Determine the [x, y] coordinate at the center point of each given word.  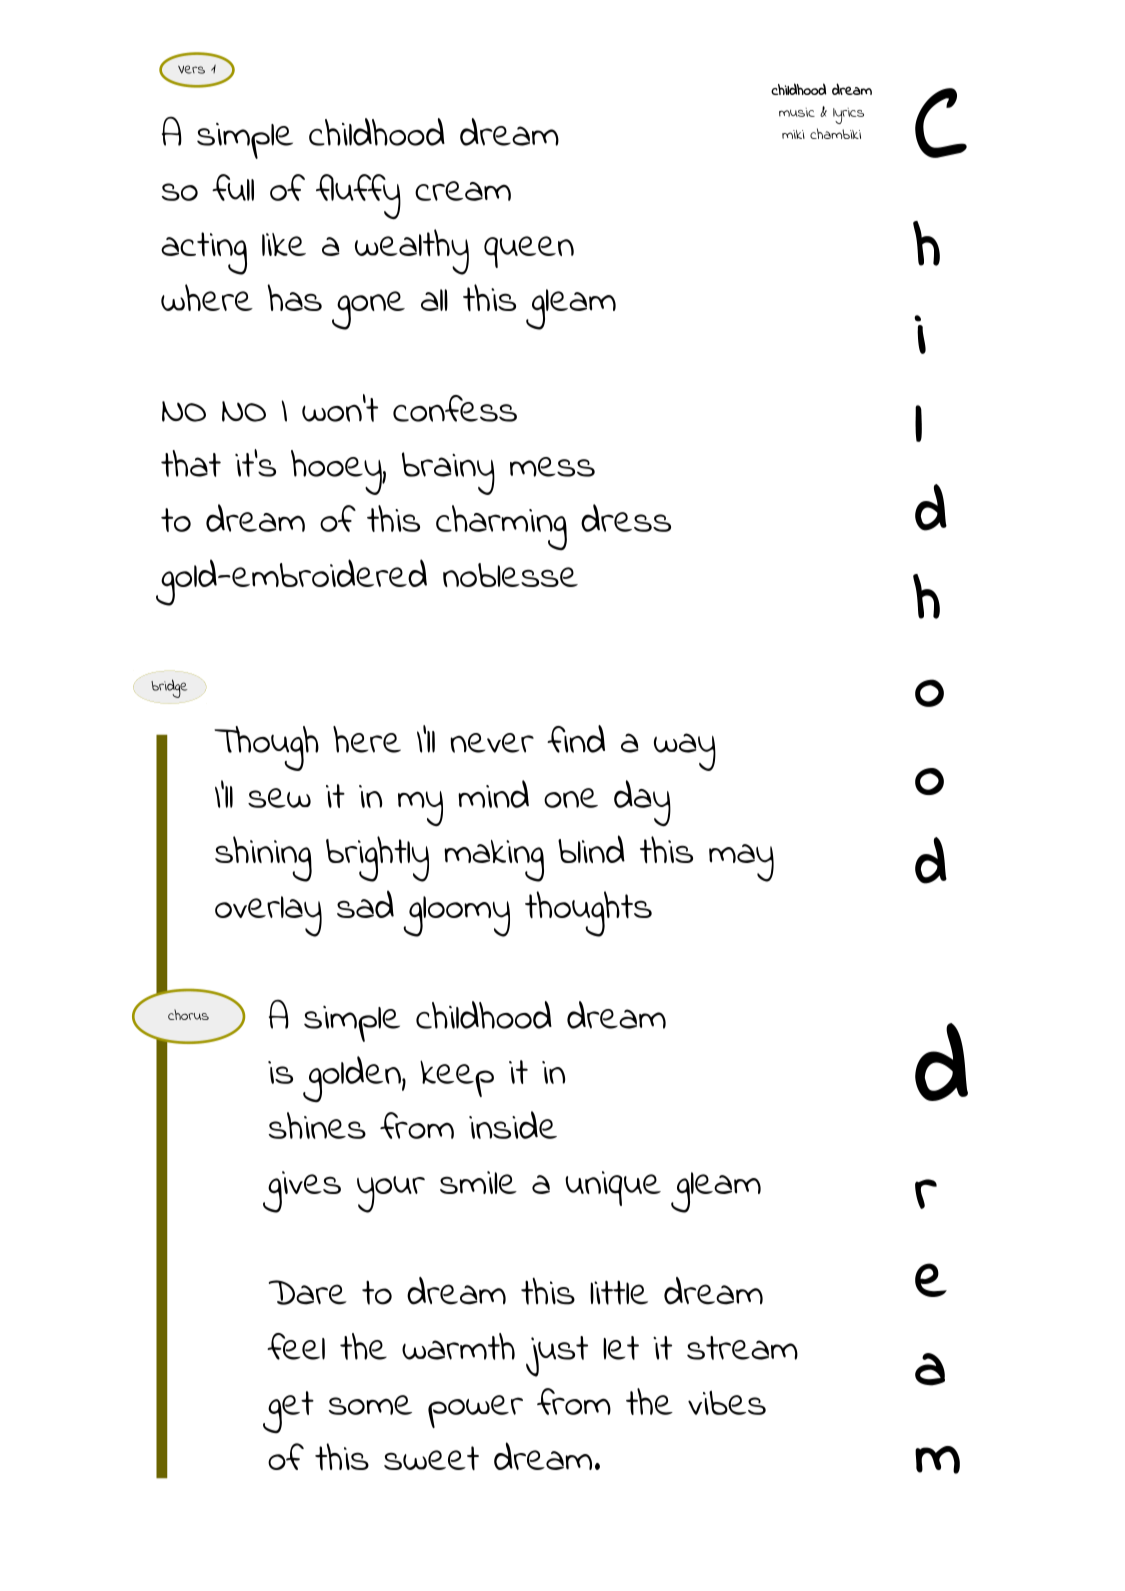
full [233, 187]
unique [613, 1188]
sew [279, 798]
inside [513, 1125]
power [475, 1411]
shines [317, 1125]
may [741, 863]
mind [493, 794]
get [288, 1412]
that [191, 463]
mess [552, 467]
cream [463, 191]
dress [626, 518]
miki [793, 134]
